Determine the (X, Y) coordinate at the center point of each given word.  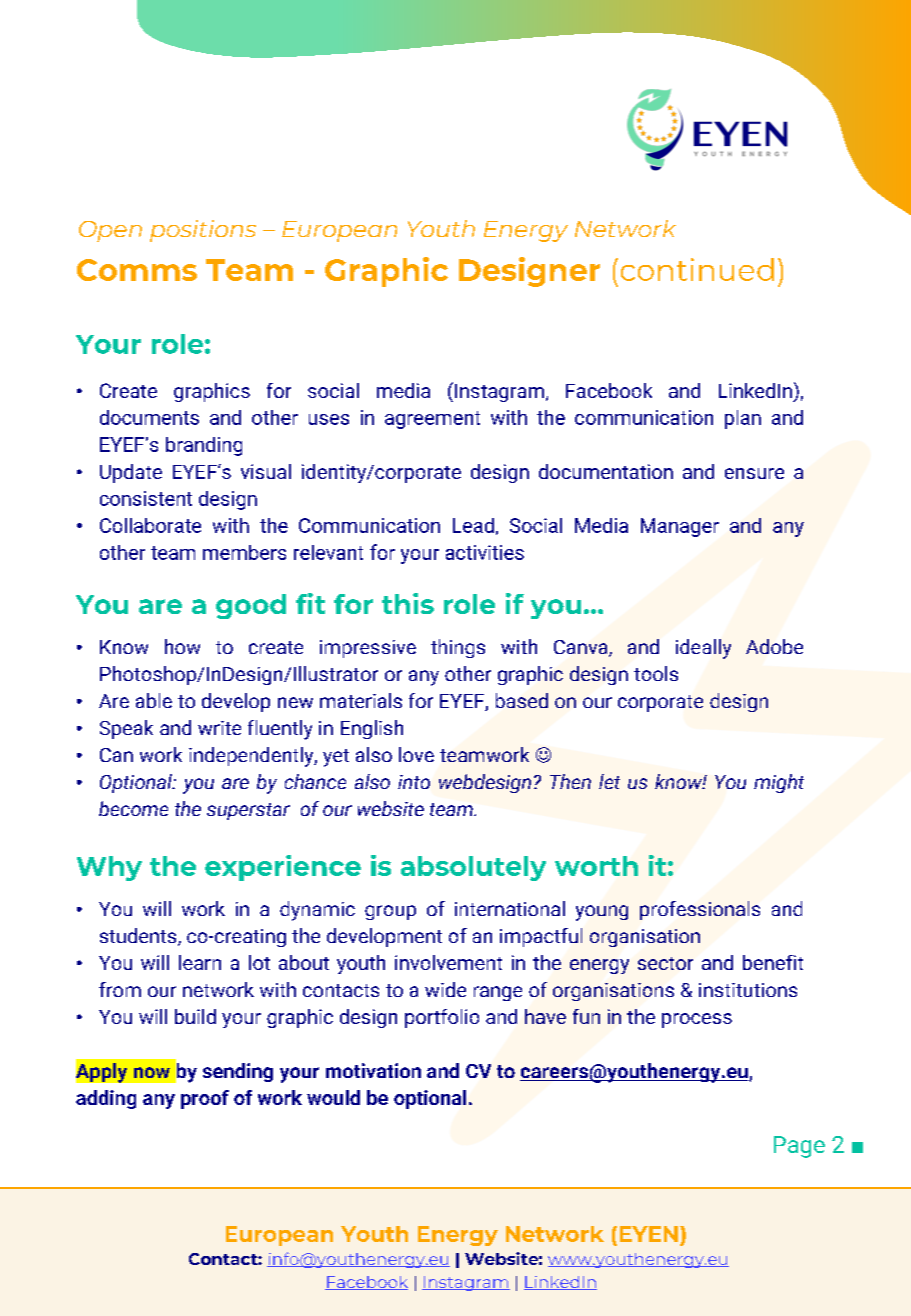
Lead (473, 525)
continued (697, 269)
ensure (754, 473)
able (154, 700)
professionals (700, 910)
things (458, 648)
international (510, 908)
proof (205, 1099)
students (139, 937)
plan (743, 419)
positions (203, 231)
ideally (703, 649)
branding (204, 446)
